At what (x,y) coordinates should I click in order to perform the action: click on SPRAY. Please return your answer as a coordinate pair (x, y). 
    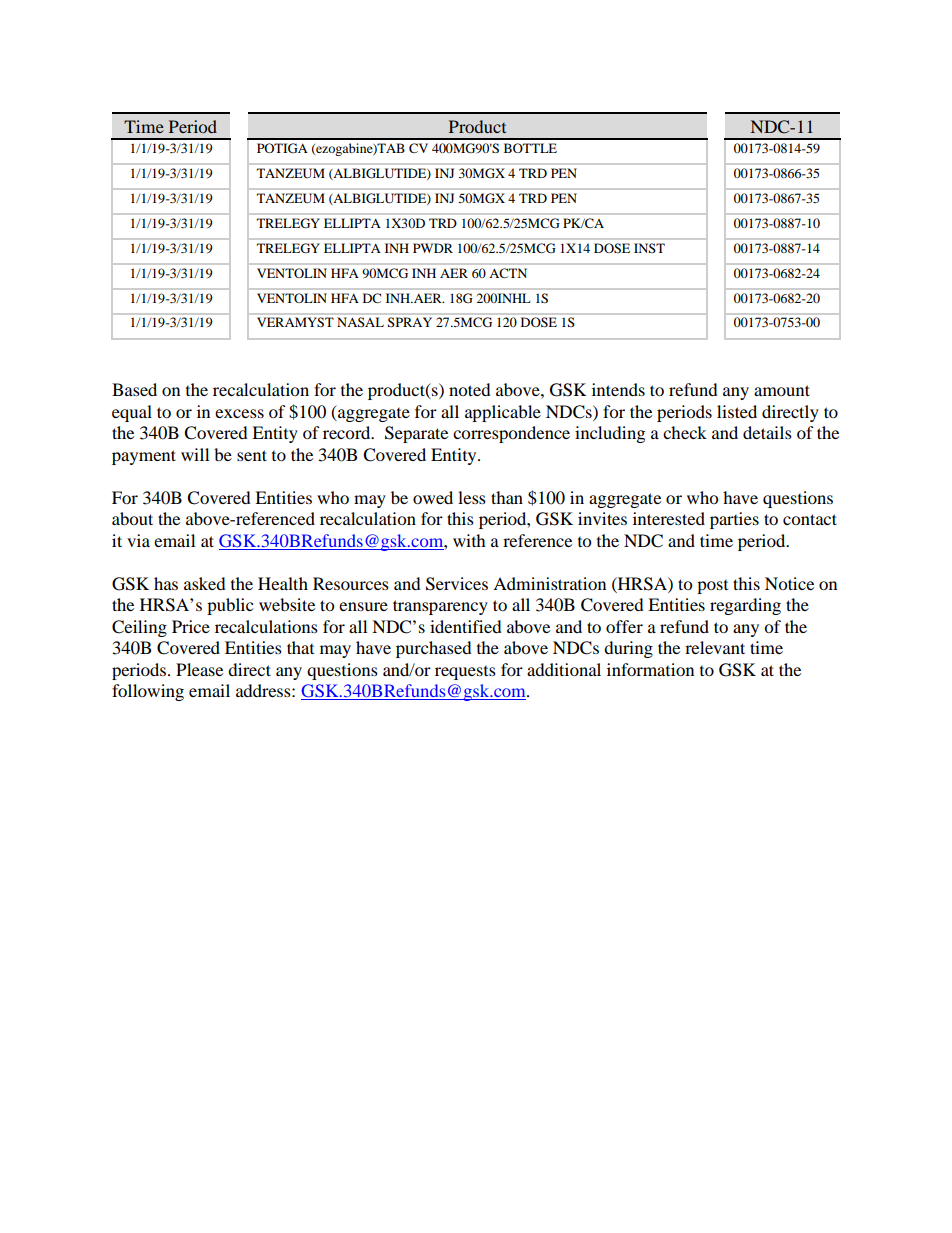
    Looking at the image, I should click on (410, 322).
